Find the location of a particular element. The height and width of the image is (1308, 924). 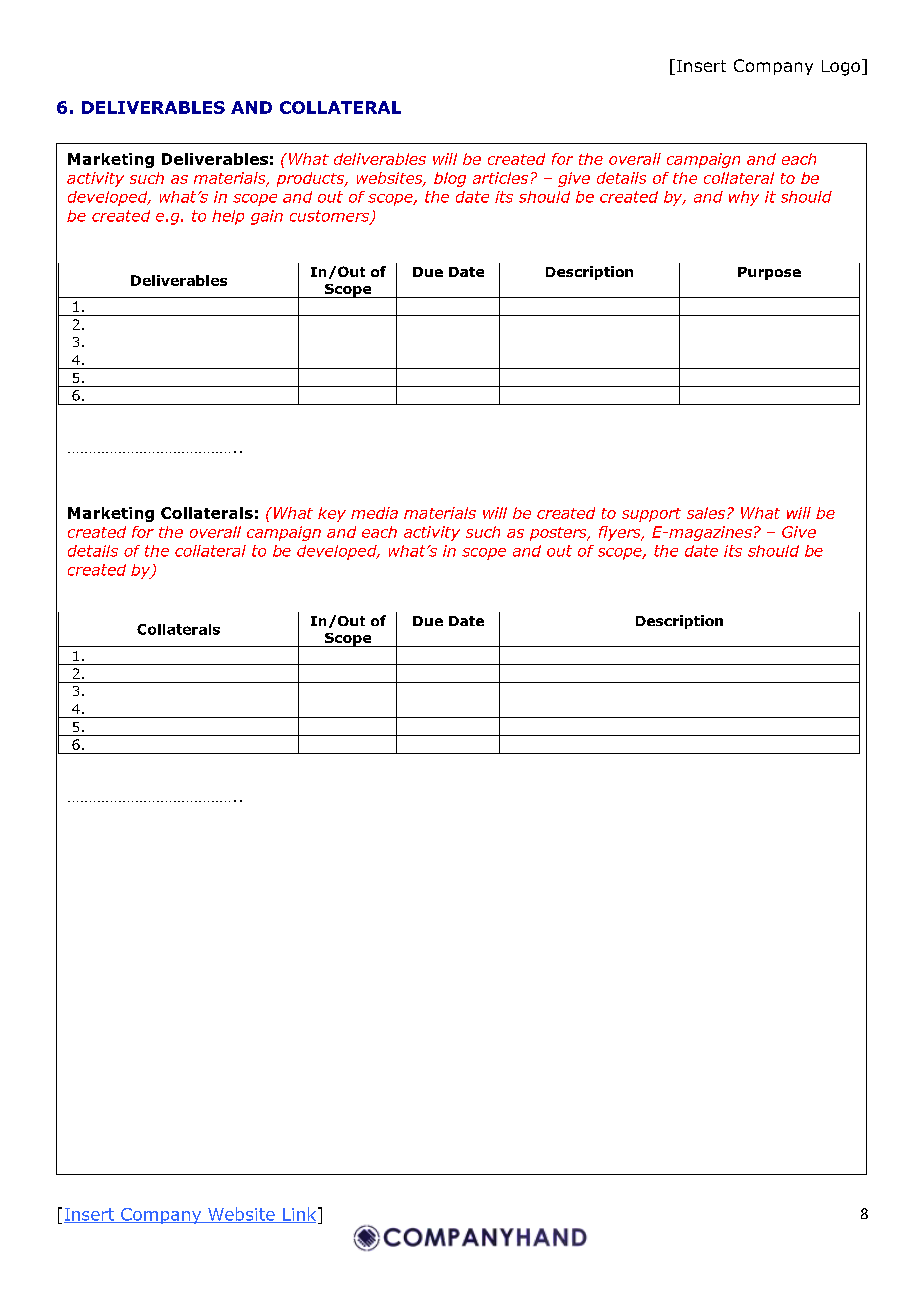

articles is located at coordinates (500, 178).
